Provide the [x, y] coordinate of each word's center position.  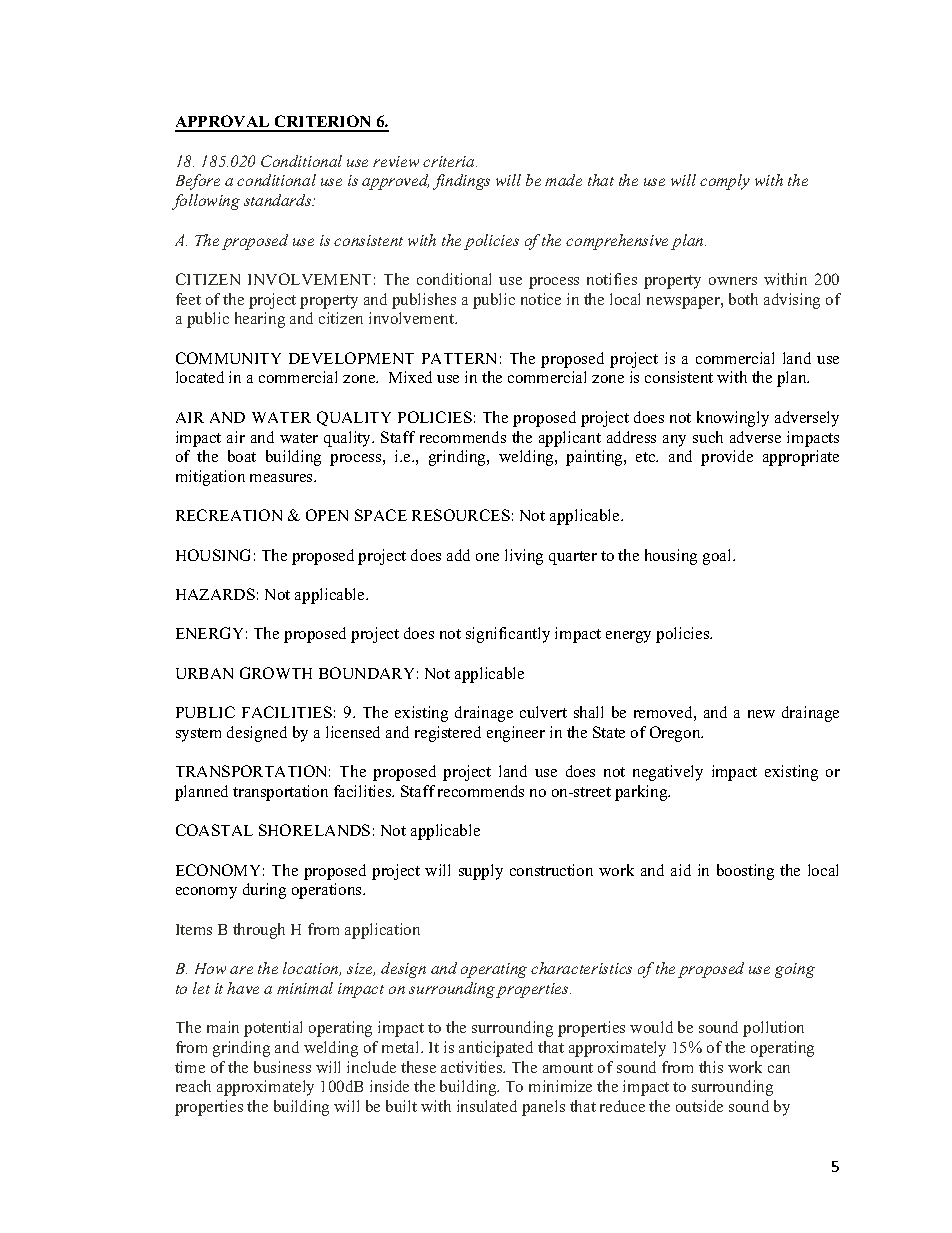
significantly [508, 635]
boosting [745, 872]
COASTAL [214, 830]
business [282, 1067]
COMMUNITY [228, 358]
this [711, 1067]
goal [718, 557]
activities [473, 1067]
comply [725, 182]
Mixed [410, 377]
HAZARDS [215, 594]
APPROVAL [223, 123]
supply [481, 872]
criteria [450, 161]
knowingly [733, 419]
